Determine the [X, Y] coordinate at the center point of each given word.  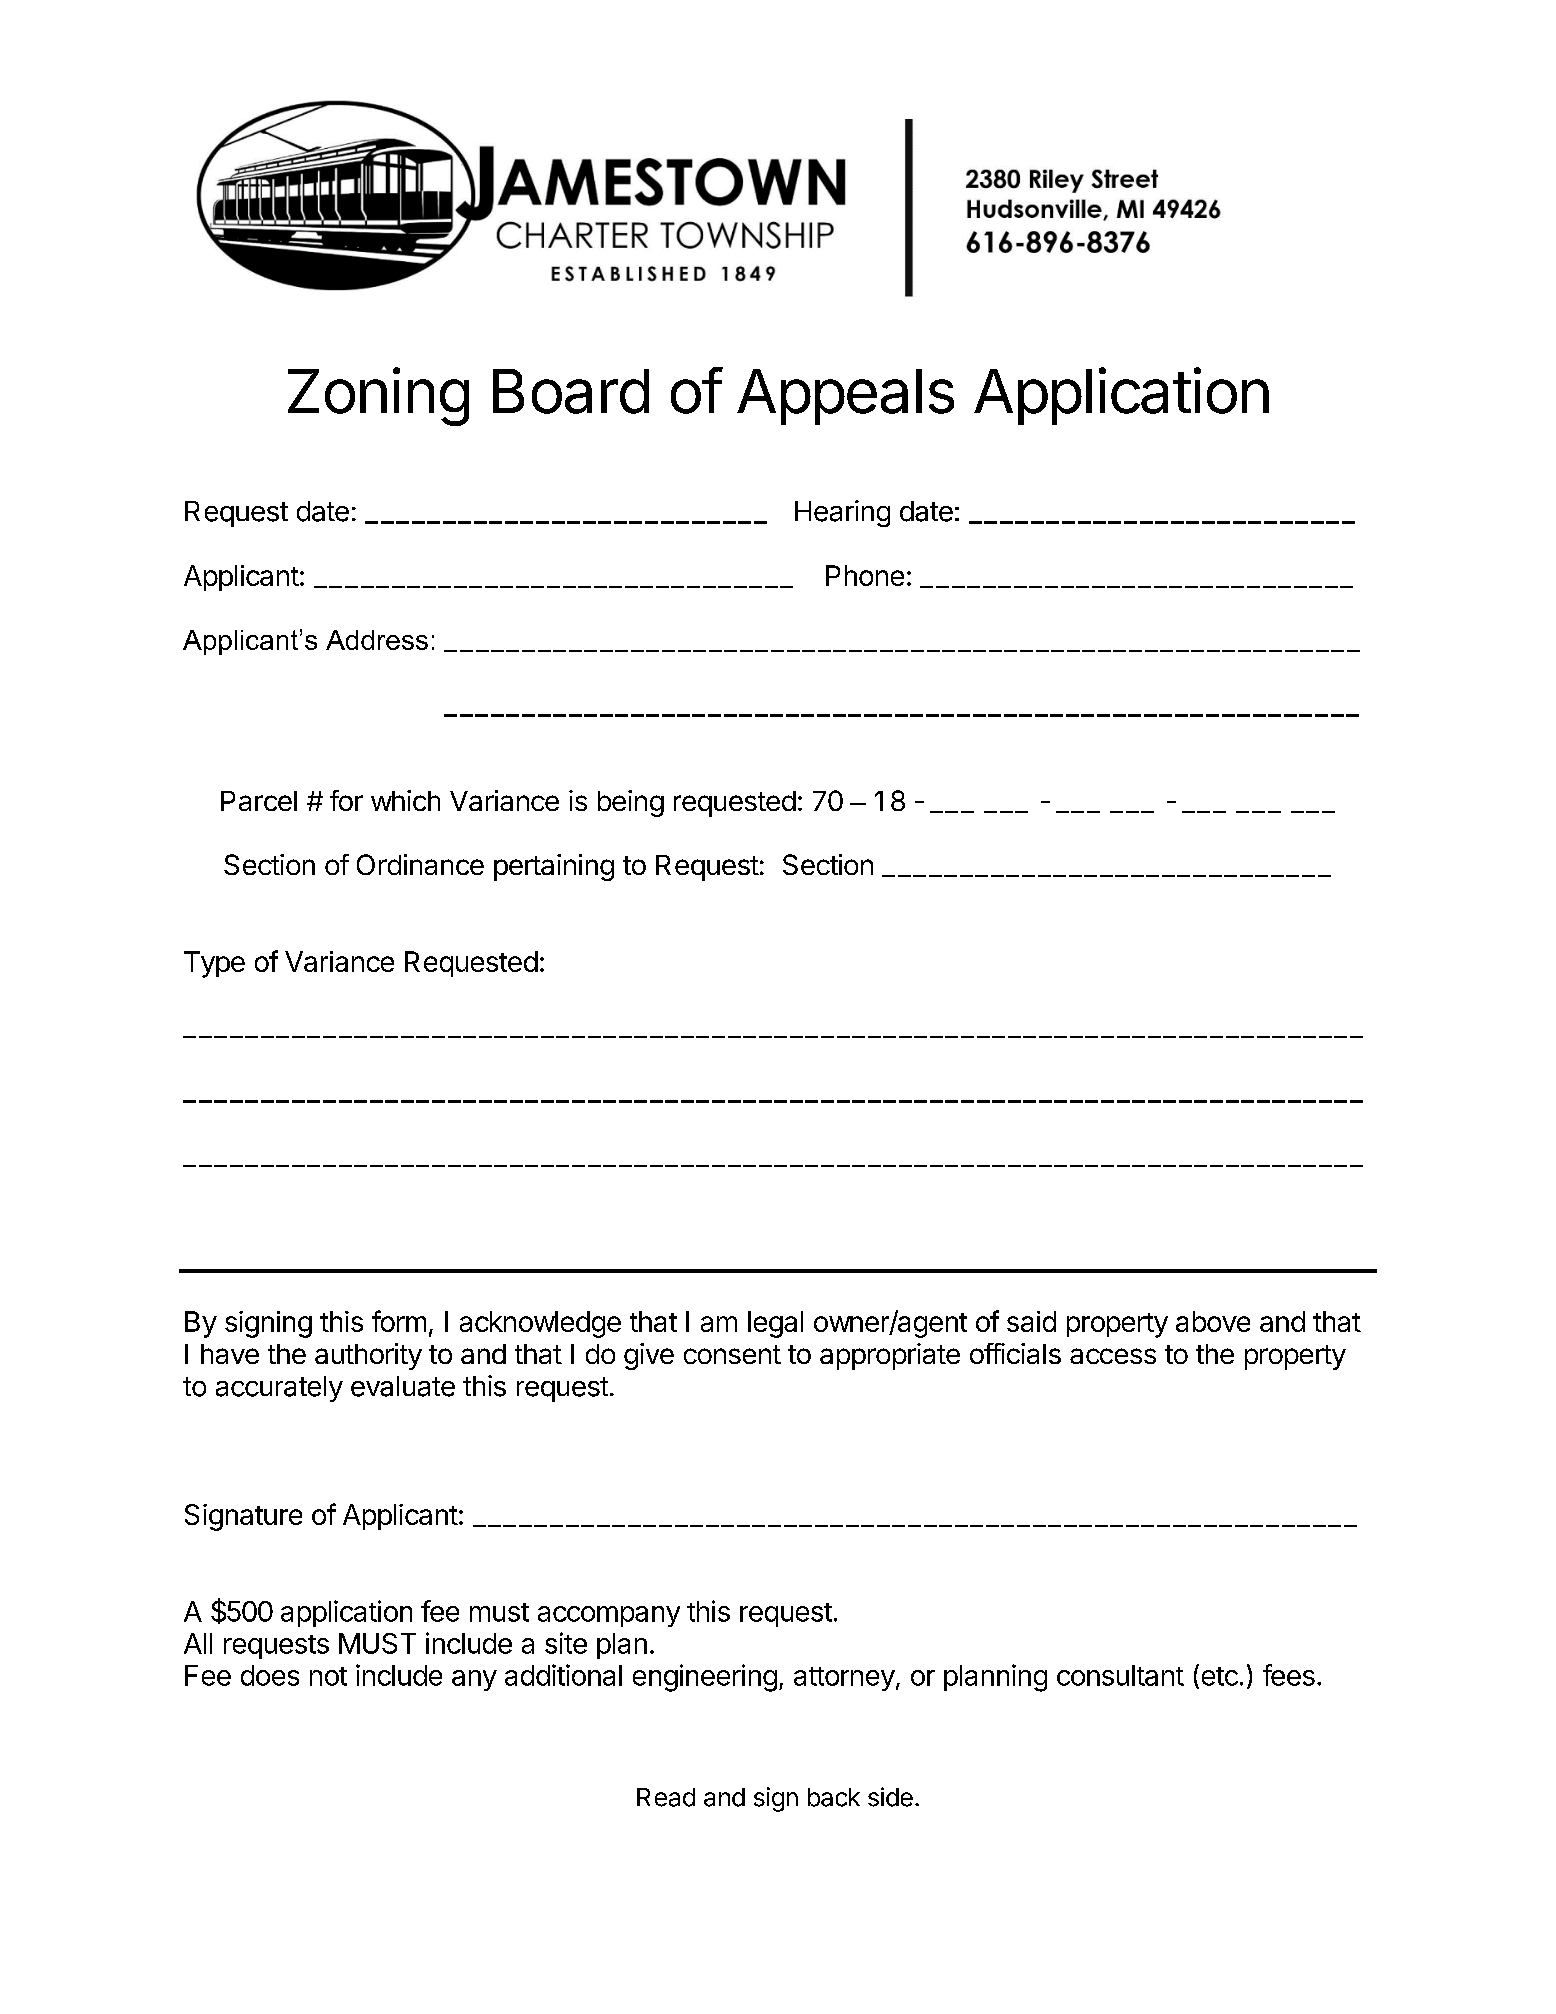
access [1113, 1356]
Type [214, 964]
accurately [279, 1389]
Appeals [845, 397]
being [631, 803]
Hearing [842, 513]
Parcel [259, 801]
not [328, 1676]
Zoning [378, 396]
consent [732, 1354]
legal [775, 1324]
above [1213, 1321]
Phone [865, 575]
